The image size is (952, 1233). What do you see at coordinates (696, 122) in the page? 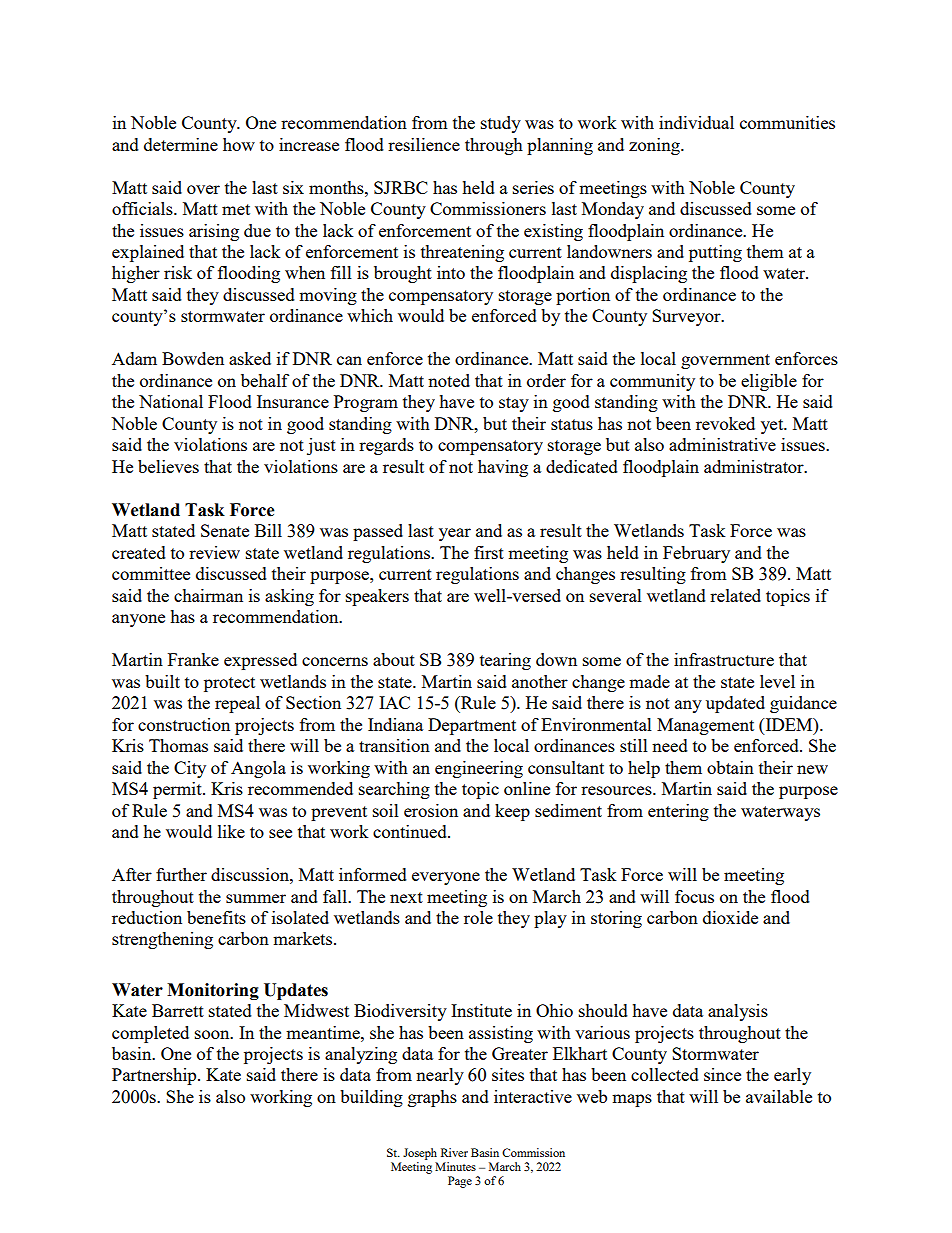
I see `individual` at bounding box center [696, 122].
